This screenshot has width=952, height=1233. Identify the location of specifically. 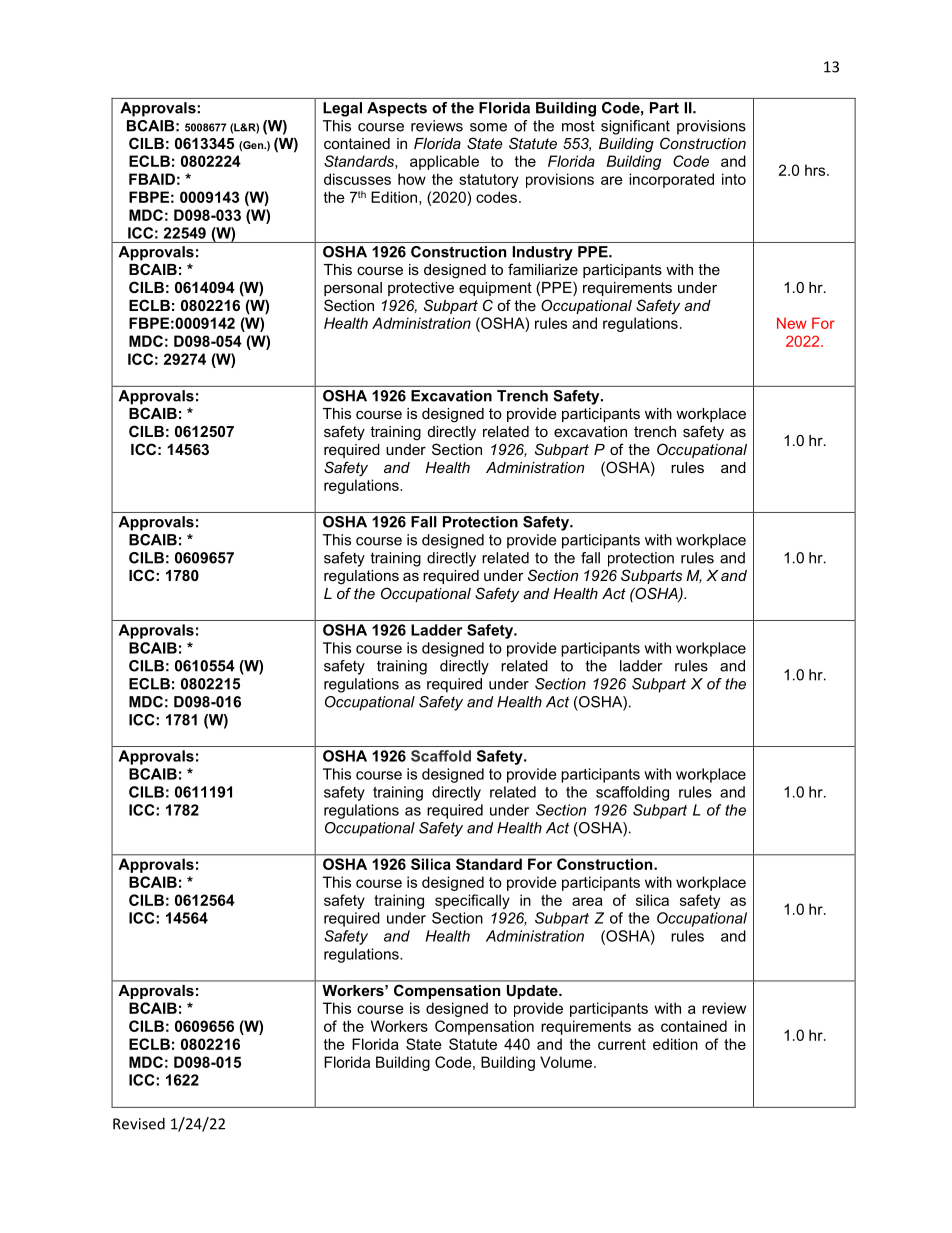
(472, 901).
